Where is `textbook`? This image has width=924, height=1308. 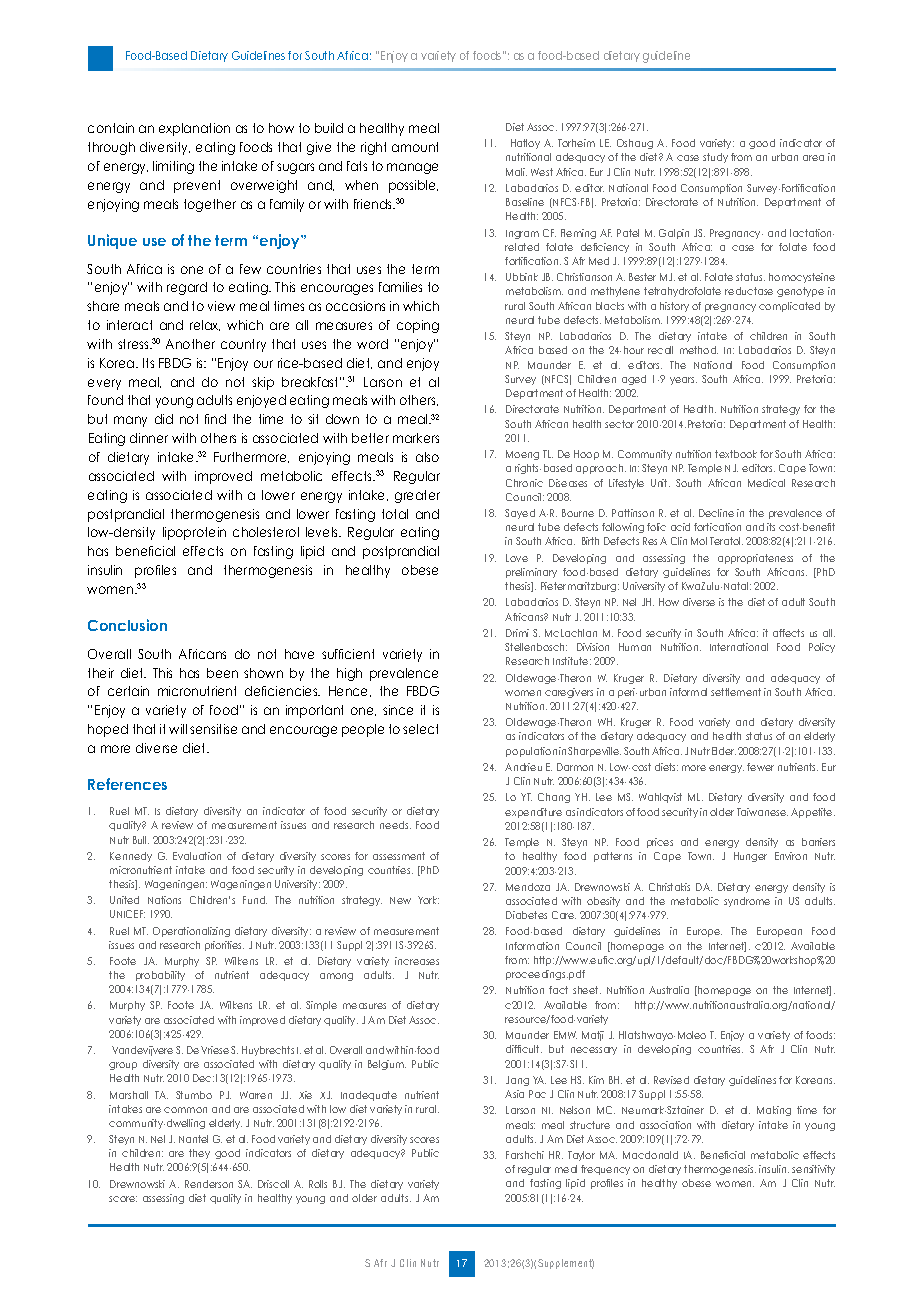 textbook is located at coordinates (736, 454).
